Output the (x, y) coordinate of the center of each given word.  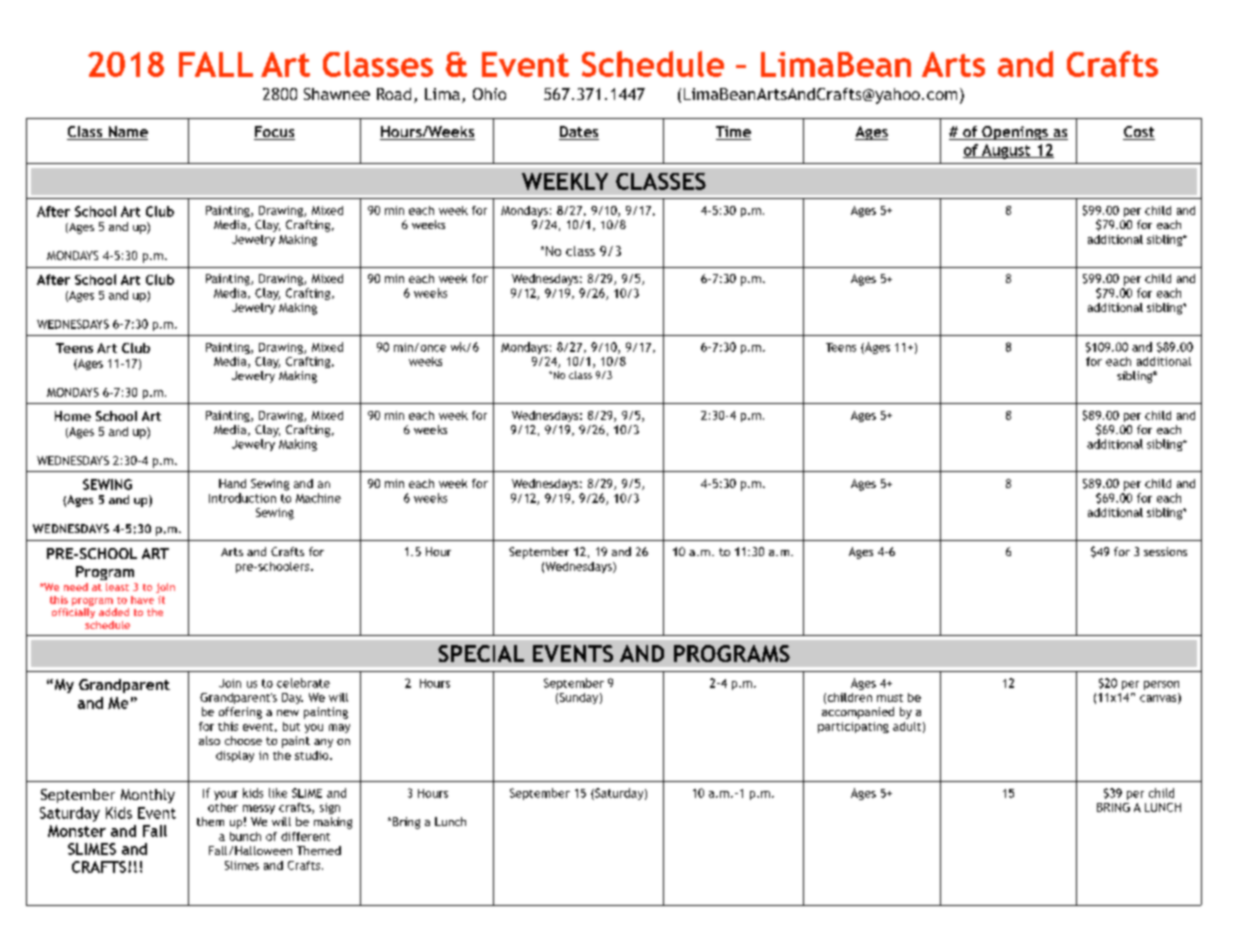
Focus (274, 133)
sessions (1165, 551)
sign (330, 808)
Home (73, 416)
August (1006, 151)
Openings (1015, 133)
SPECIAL (481, 653)
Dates (579, 133)
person (1161, 685)
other (223, 807)
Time (733, 133)
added (114, 612)
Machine (318, 498)
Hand (232, 483)
